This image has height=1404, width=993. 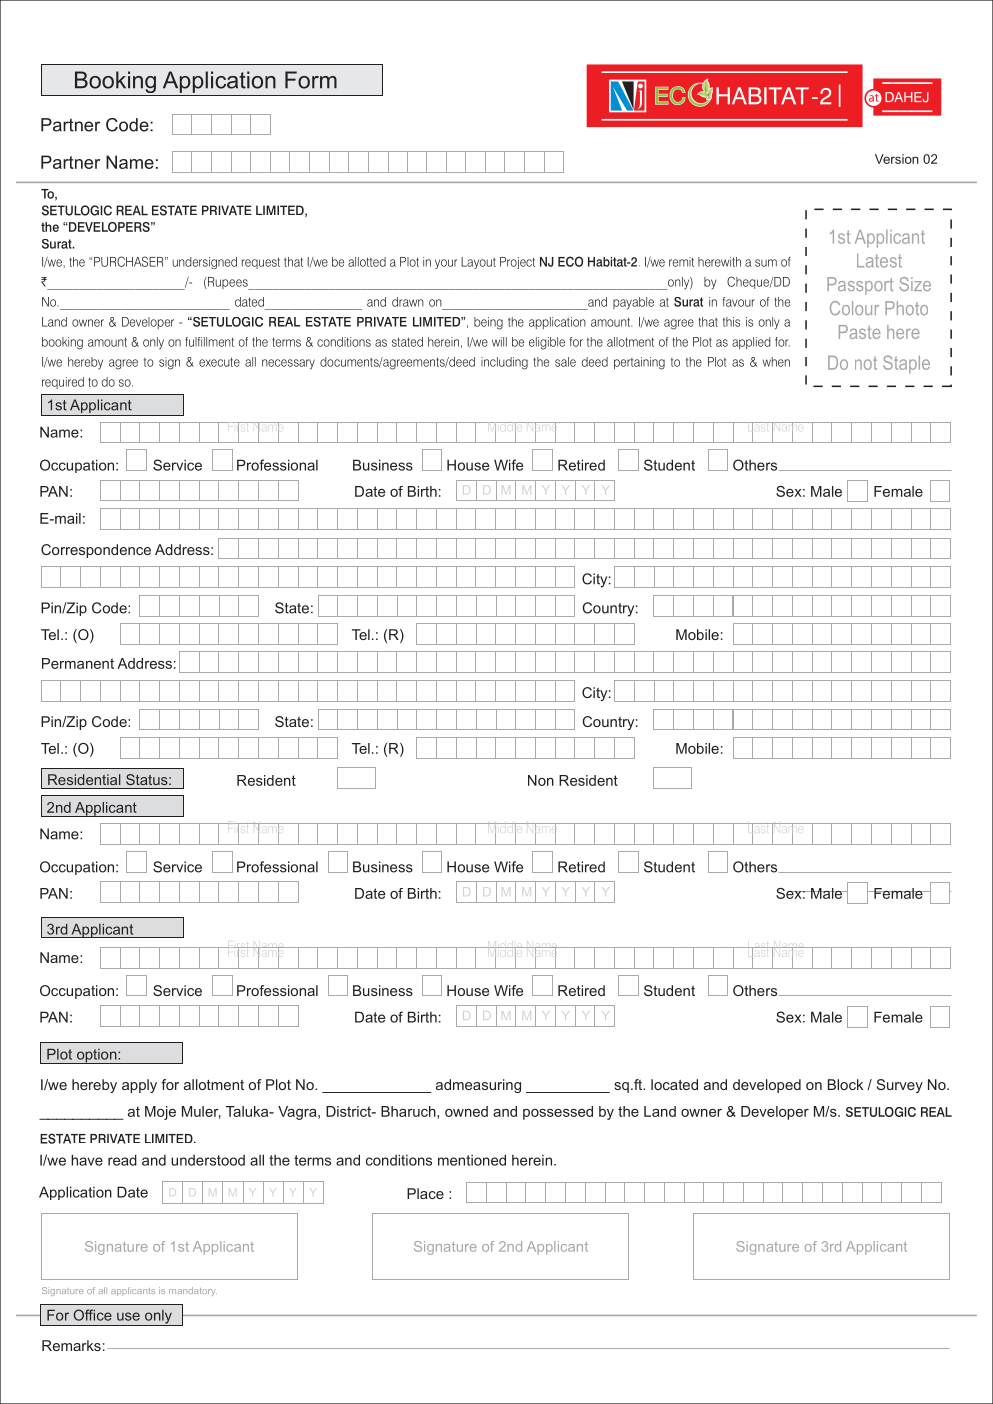 What do you see at coordinates (193, 1291) in the image?
I see `mandatory` at bounding box center [193, 1291].
